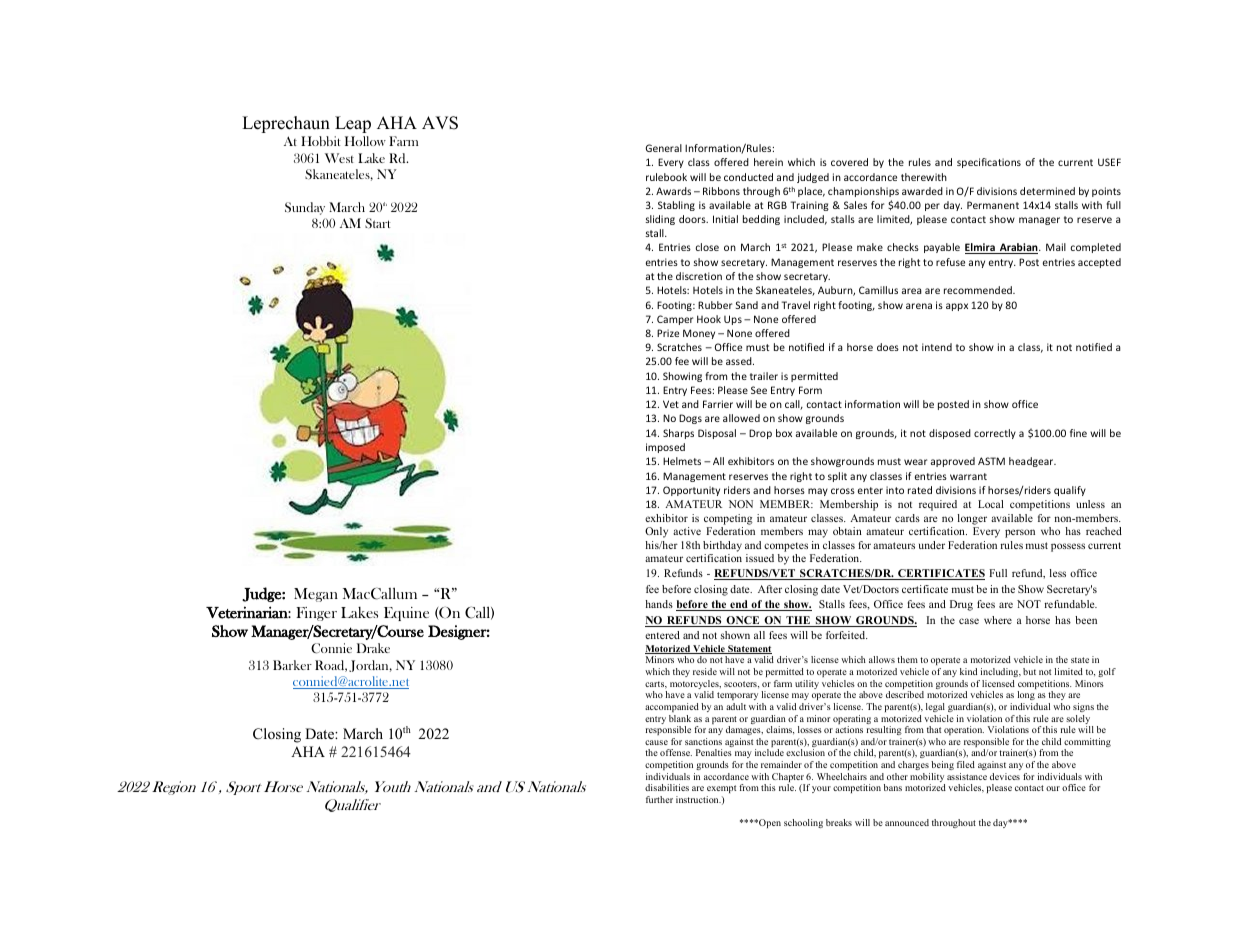 Image resolution: width=1233 pixels, height=952 pixels. I want to click on imposed, so click(665, 448).
